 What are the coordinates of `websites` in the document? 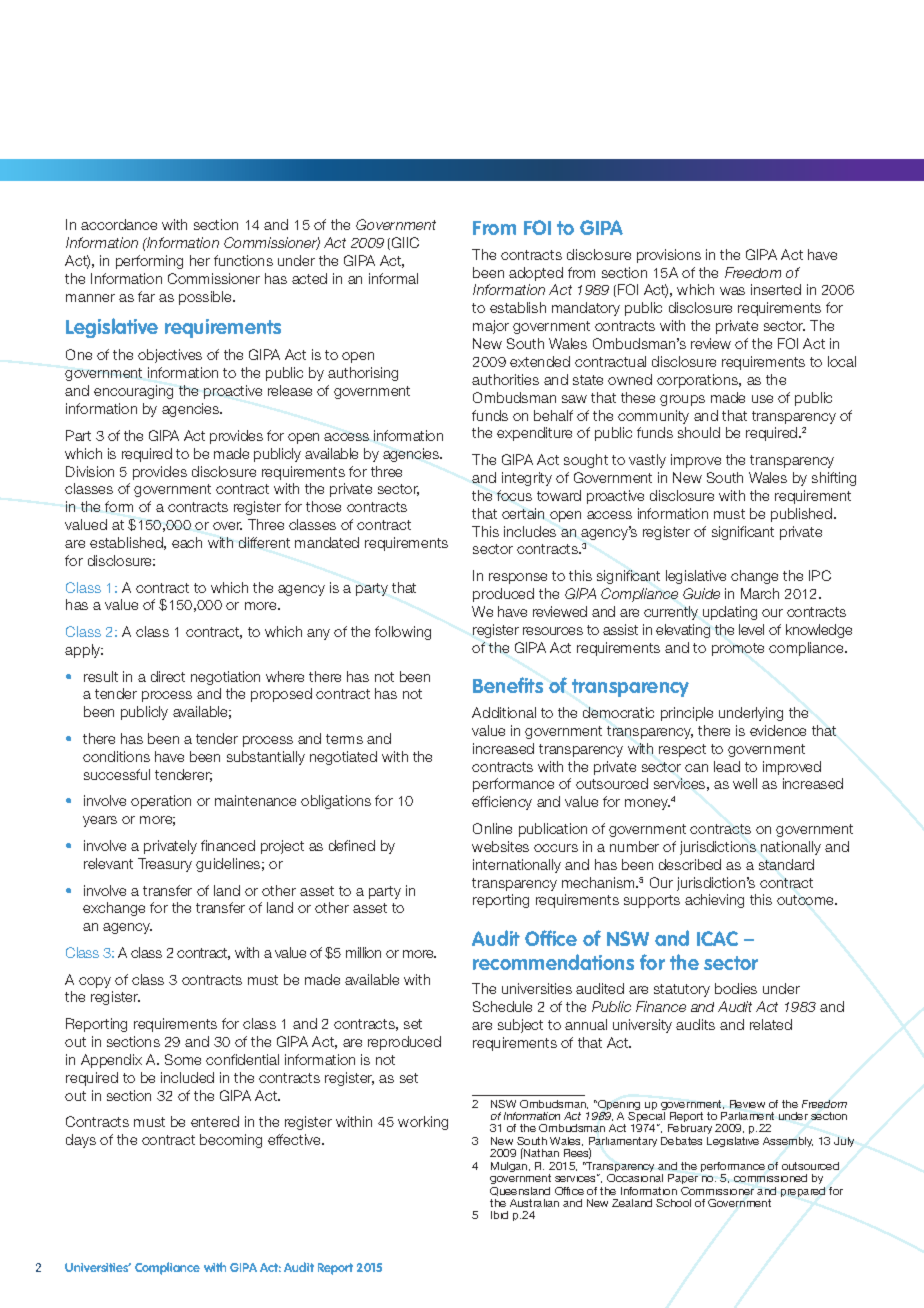 It's located at (500, 846).
